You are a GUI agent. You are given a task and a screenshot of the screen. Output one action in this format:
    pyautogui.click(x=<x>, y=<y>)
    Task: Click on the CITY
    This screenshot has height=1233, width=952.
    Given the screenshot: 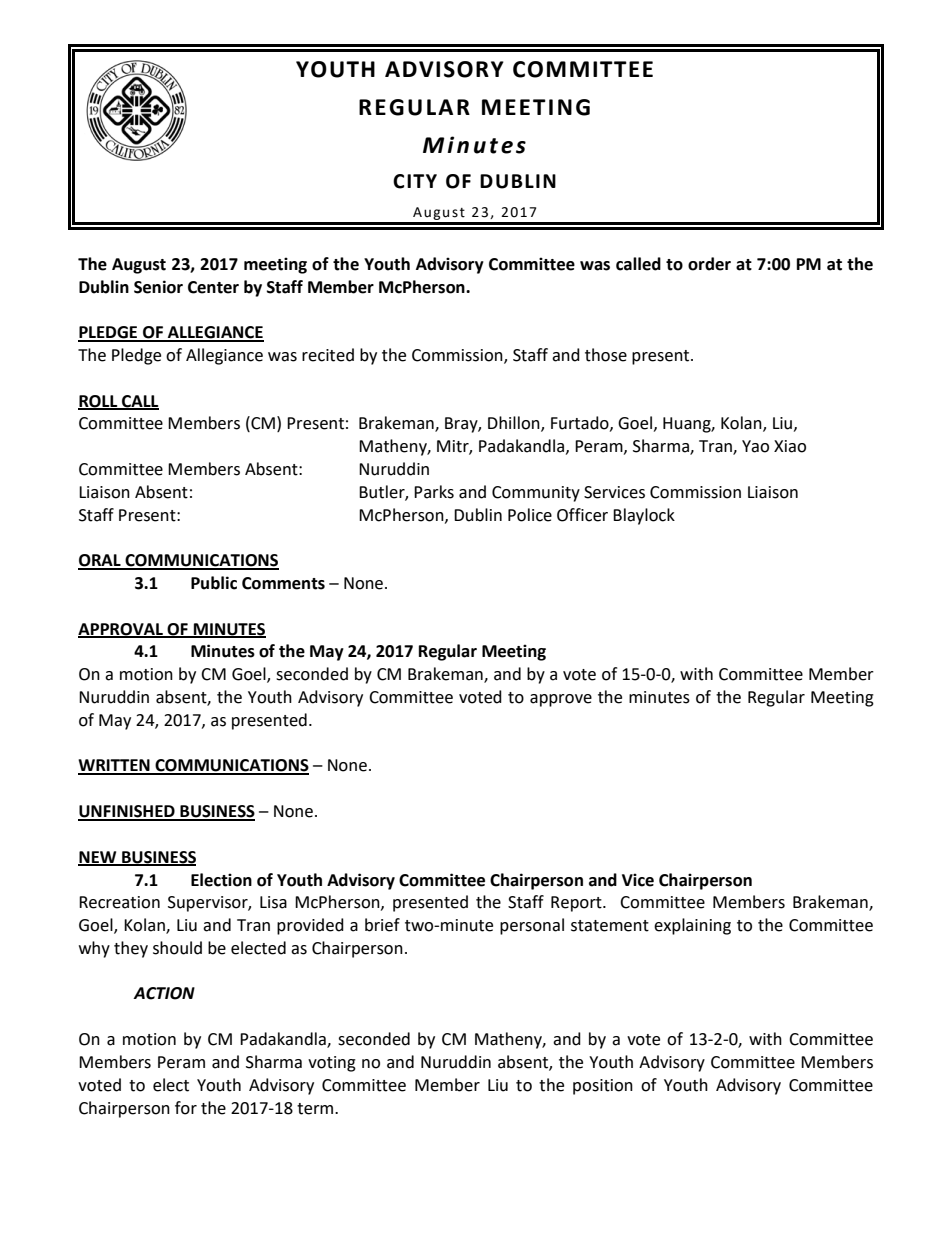 What is the action you would take?
    pyautogui.click(x=415, y=181)
